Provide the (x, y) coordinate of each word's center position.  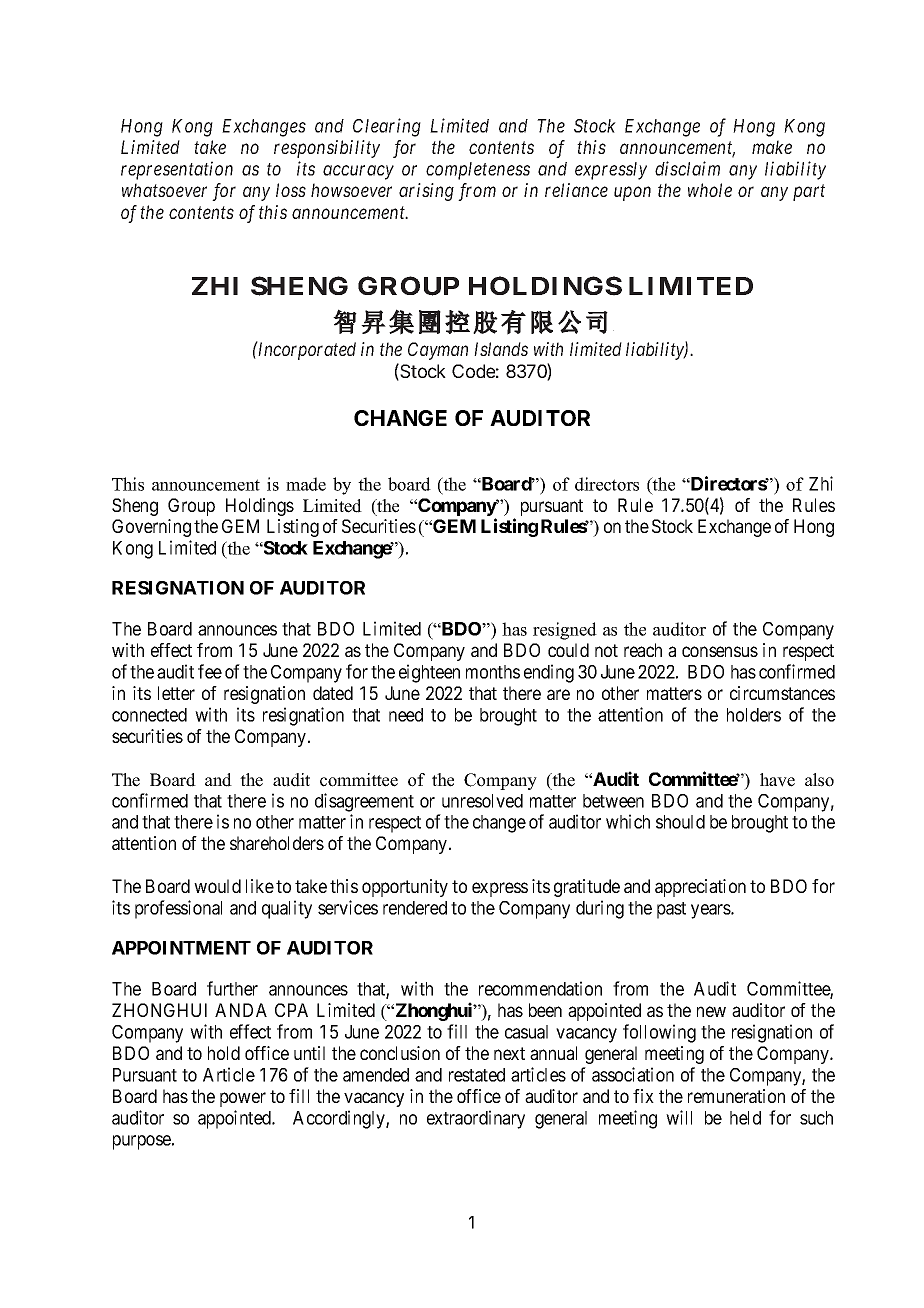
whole (710, 190)
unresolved (482, 801)
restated (477, 1075)
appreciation (700, 888)
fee (210, 671)
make (772, 147)
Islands (501, 349)
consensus (720, 651)
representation (177, 170)
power (243, 1099)
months (493, 672)
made (306, 484)
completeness (478, 171)
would (217, 886)
